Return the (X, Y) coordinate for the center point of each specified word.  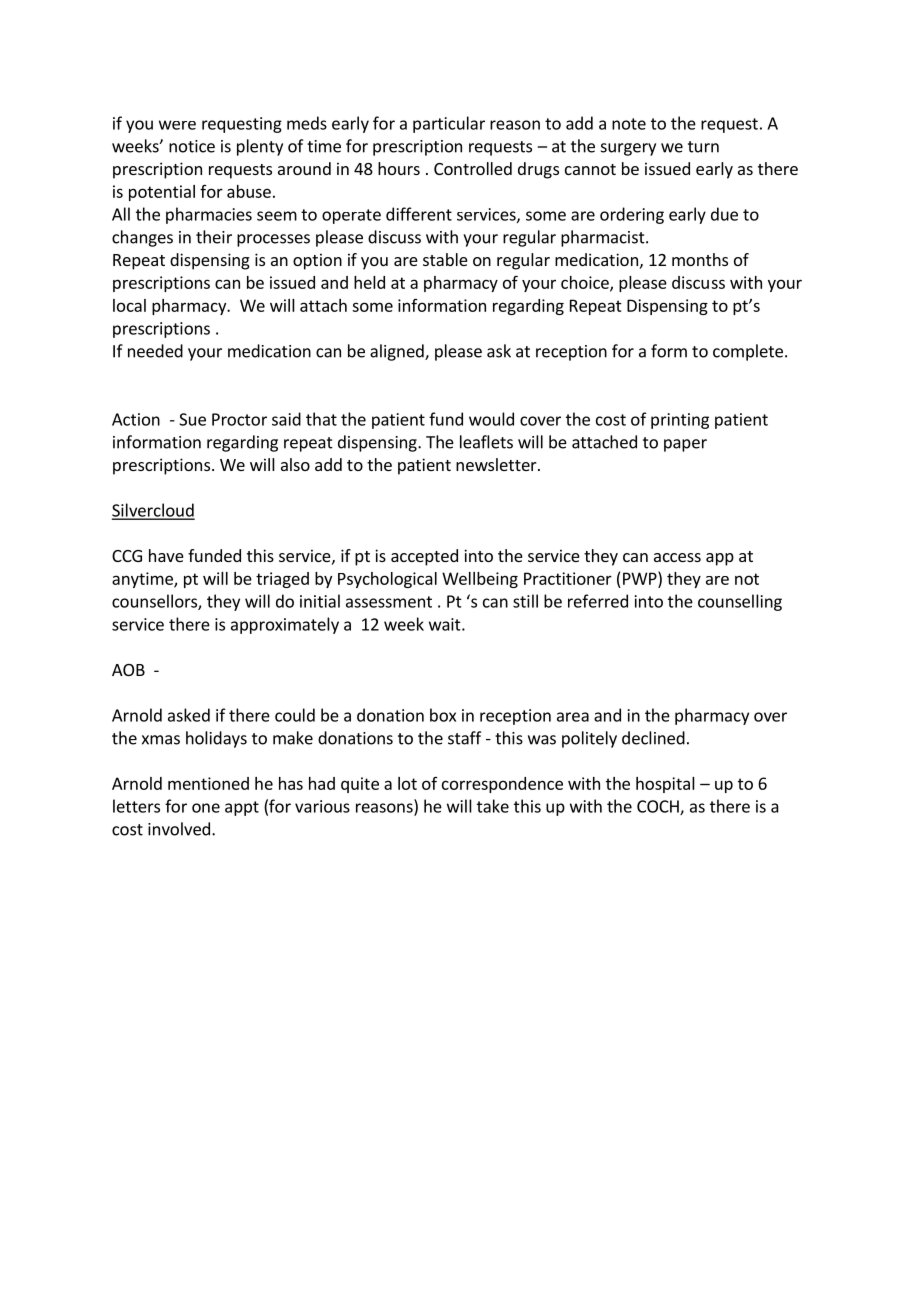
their (214, 237)
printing (680, 421)
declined (653, 738)
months (700, 259)
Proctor (239, 419)
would (491, 419)
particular (449, 124)
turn (703, 147)
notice (192, 146)
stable (445, 259)
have (166, 555)
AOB (128, 670)
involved (179, 829)
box (443, 715)
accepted (424, 557)
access (677, 557)
